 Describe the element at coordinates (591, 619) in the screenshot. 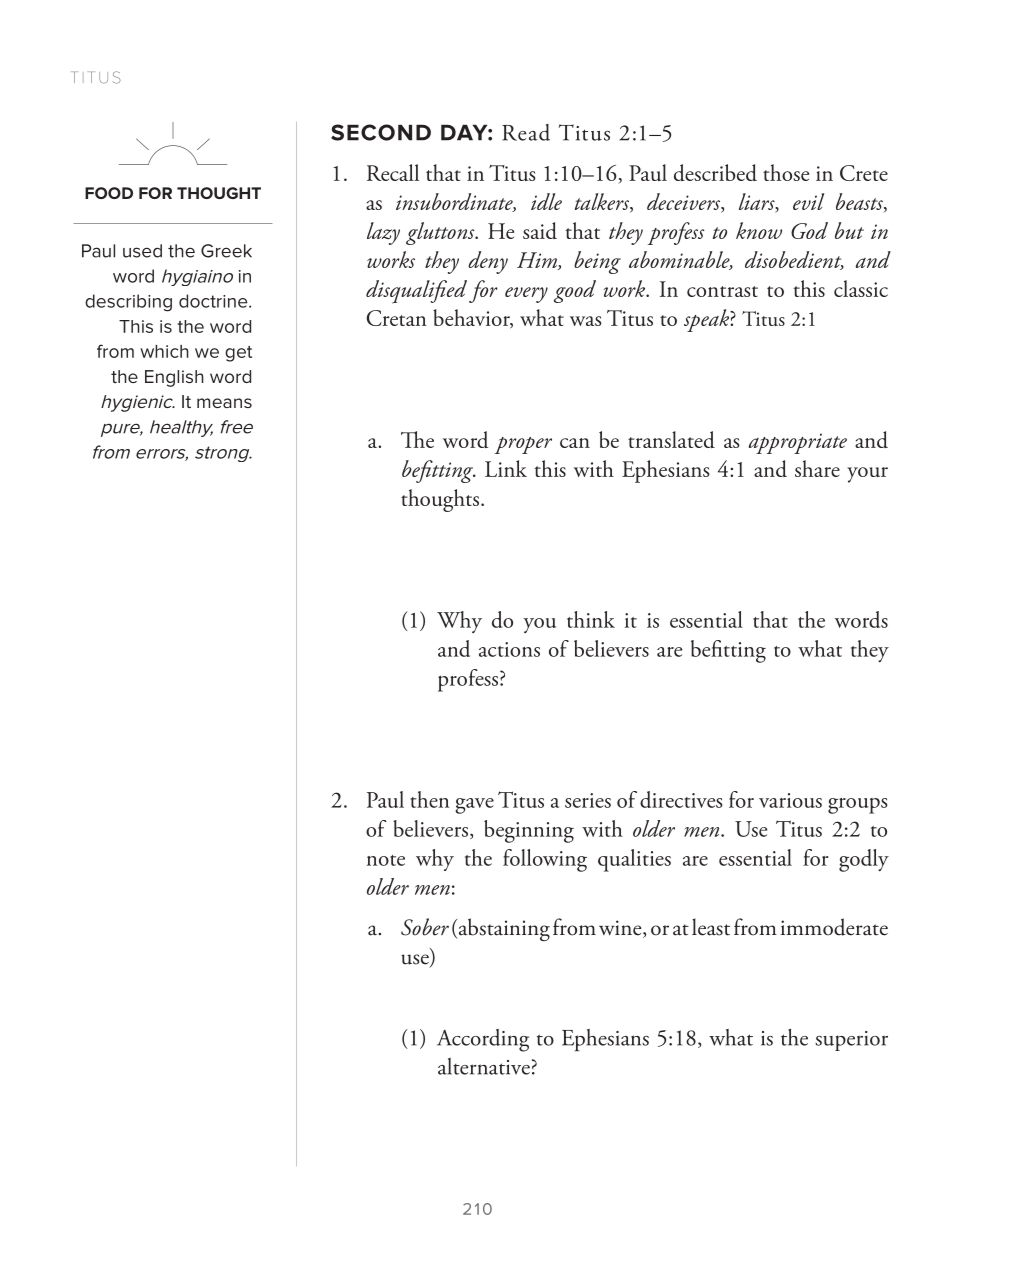

I see `think` at that location.
